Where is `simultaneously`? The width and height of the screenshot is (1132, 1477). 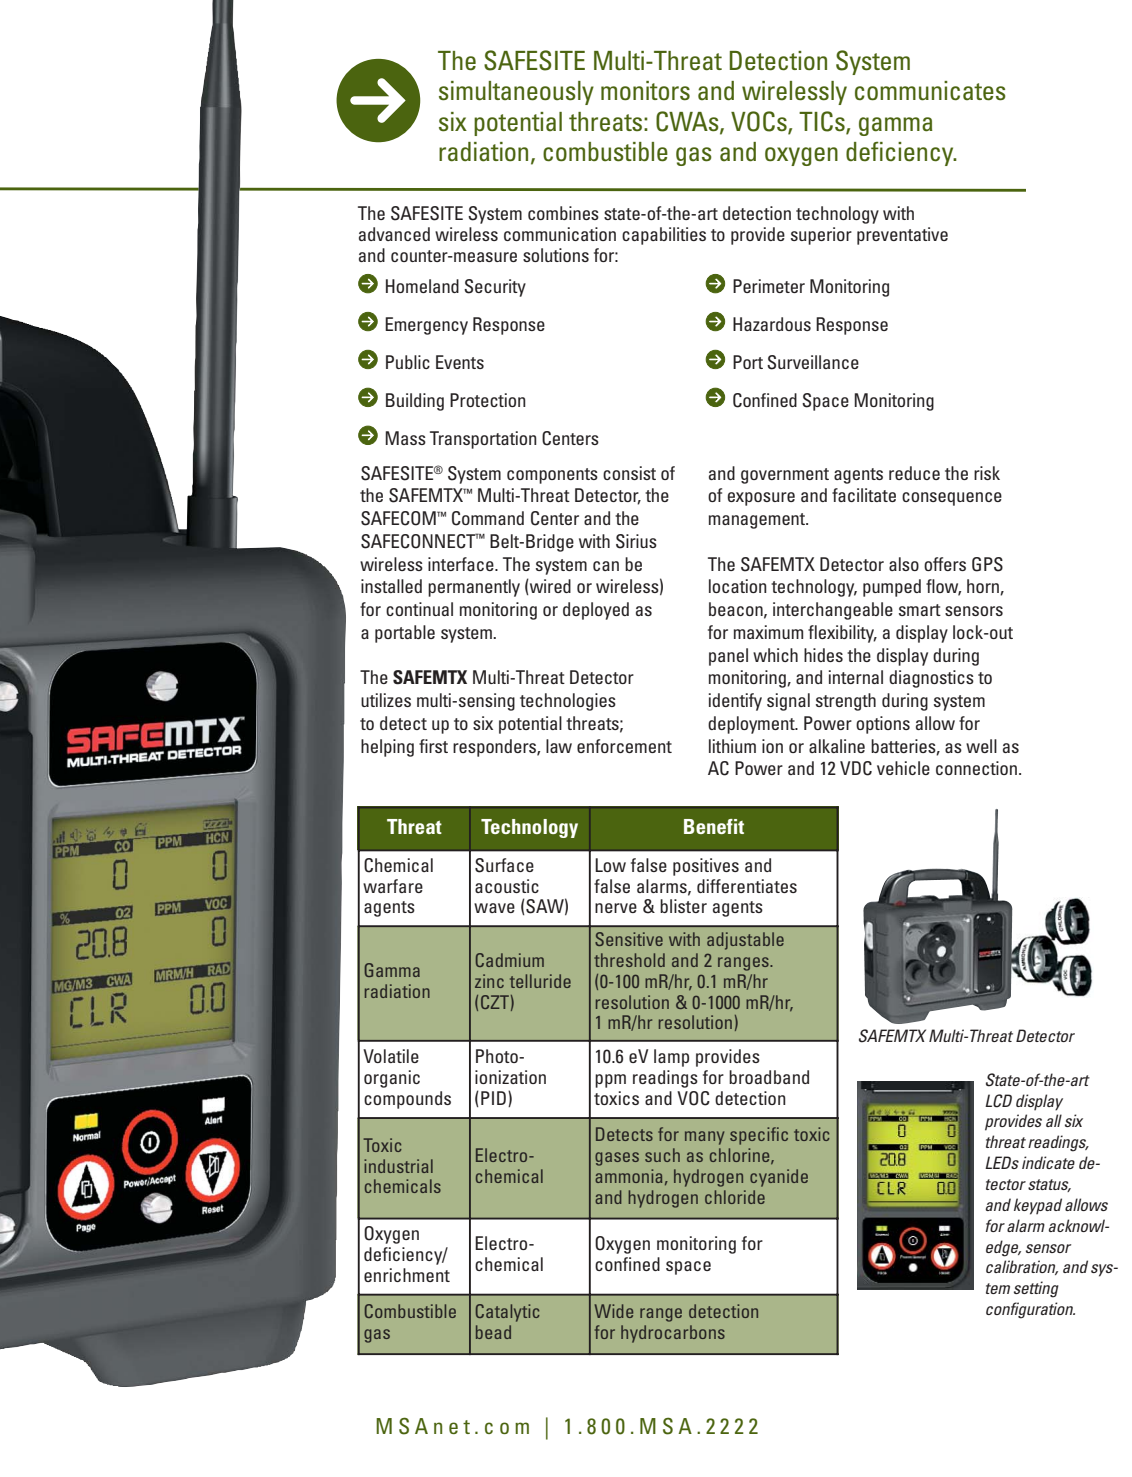 simultaneously is located at coordinates (516, 93).
